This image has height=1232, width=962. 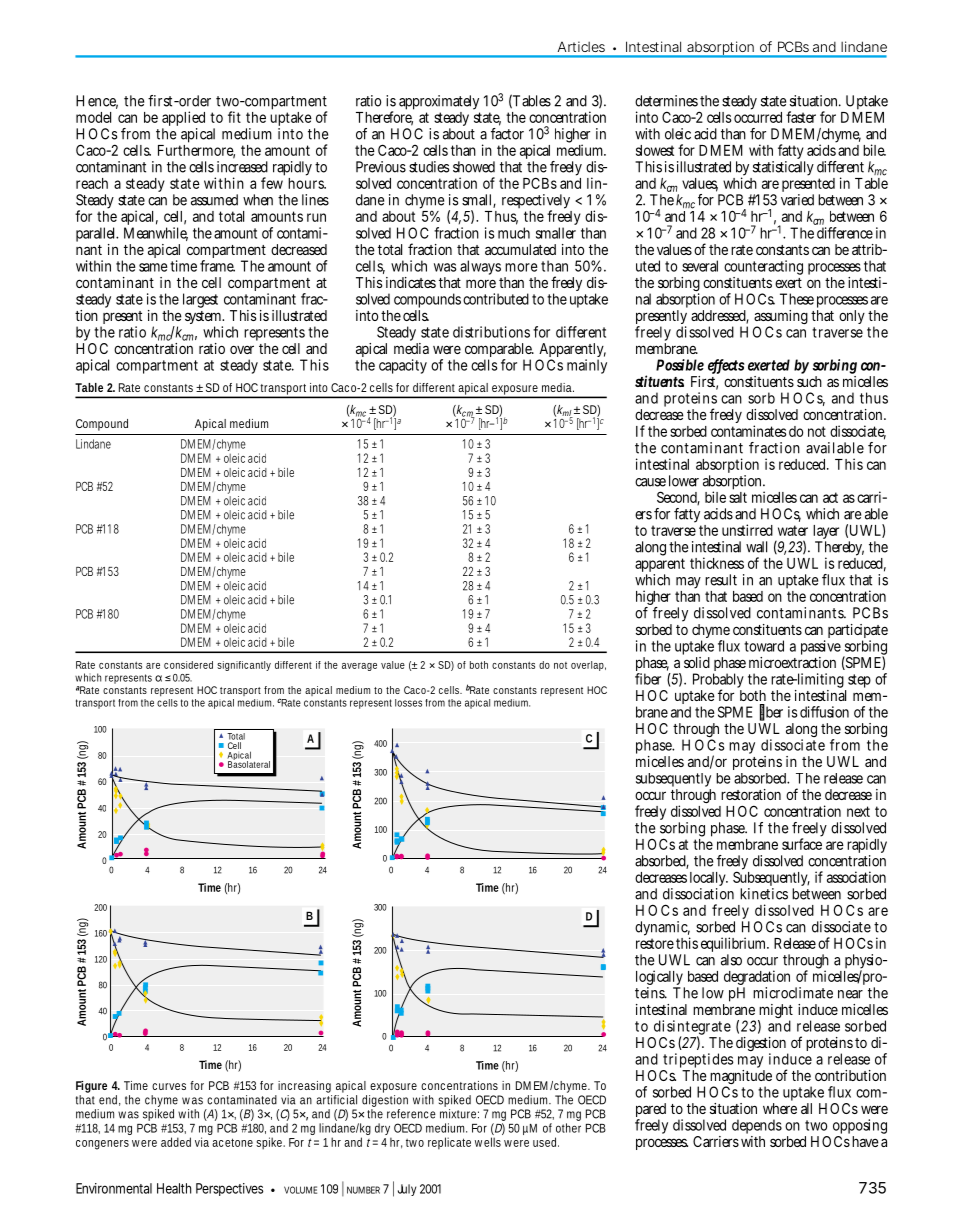 I want to click on added, so click(x=176, y=1142).
